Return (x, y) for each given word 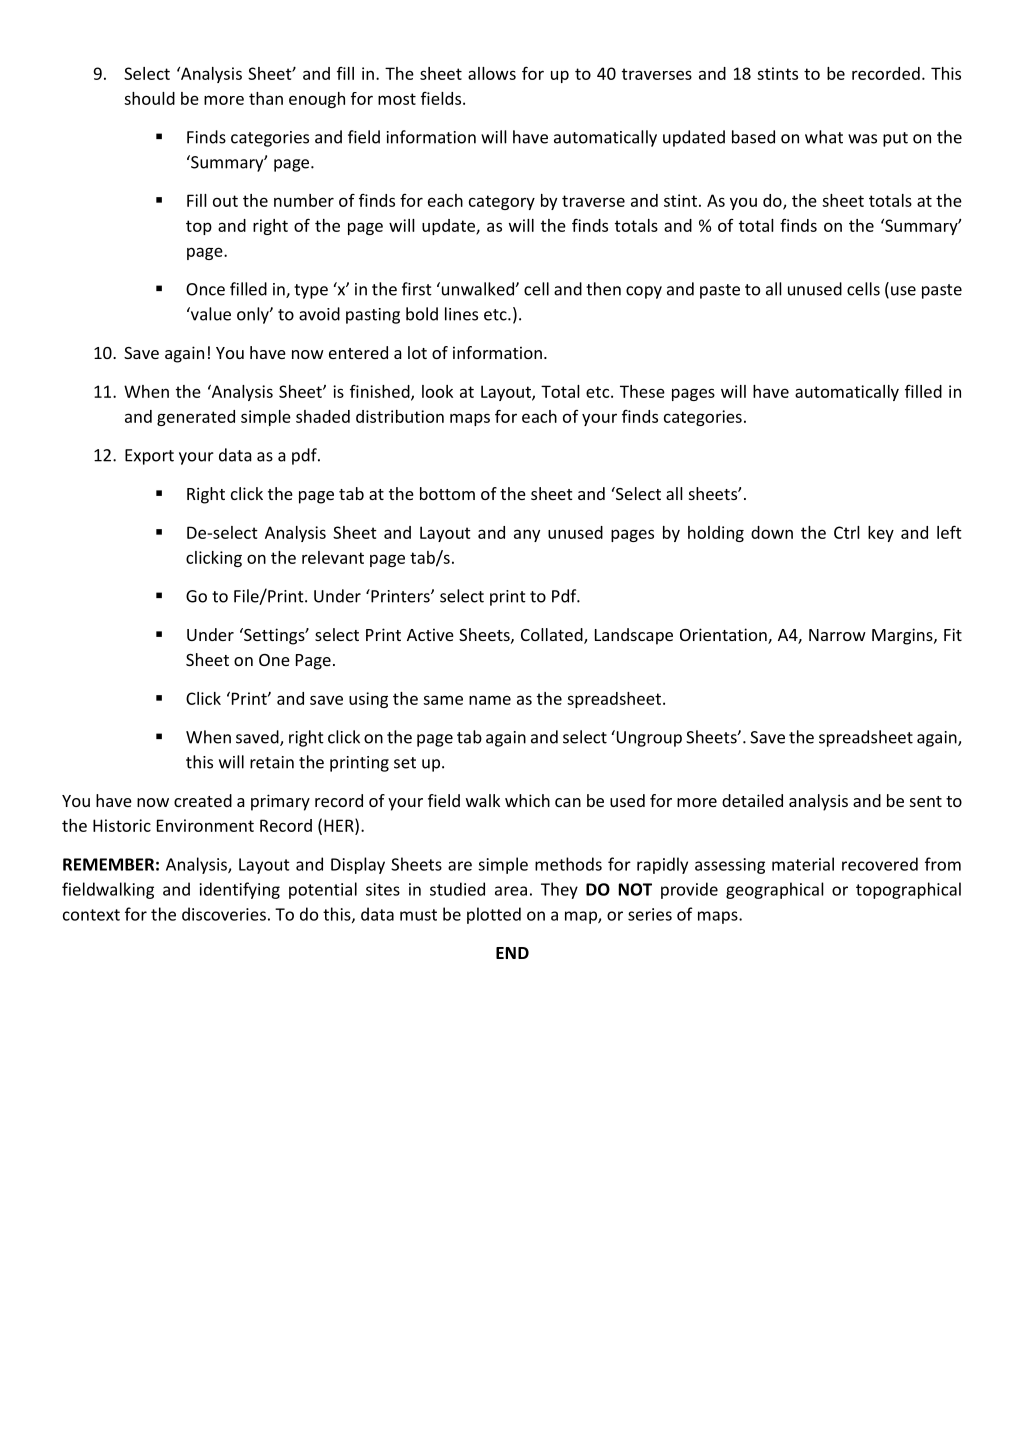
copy (644, 292)
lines (461, 314)
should (149, 98)
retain (272, 762)
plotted (494, 915)
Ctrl (847, 532)
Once (205, 289)
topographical (908, 890)
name (490, 700)
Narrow (837, 635)
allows (492, 73)
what (824, 137)
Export (149, 457)
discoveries (224, 914)
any (527, 535)
